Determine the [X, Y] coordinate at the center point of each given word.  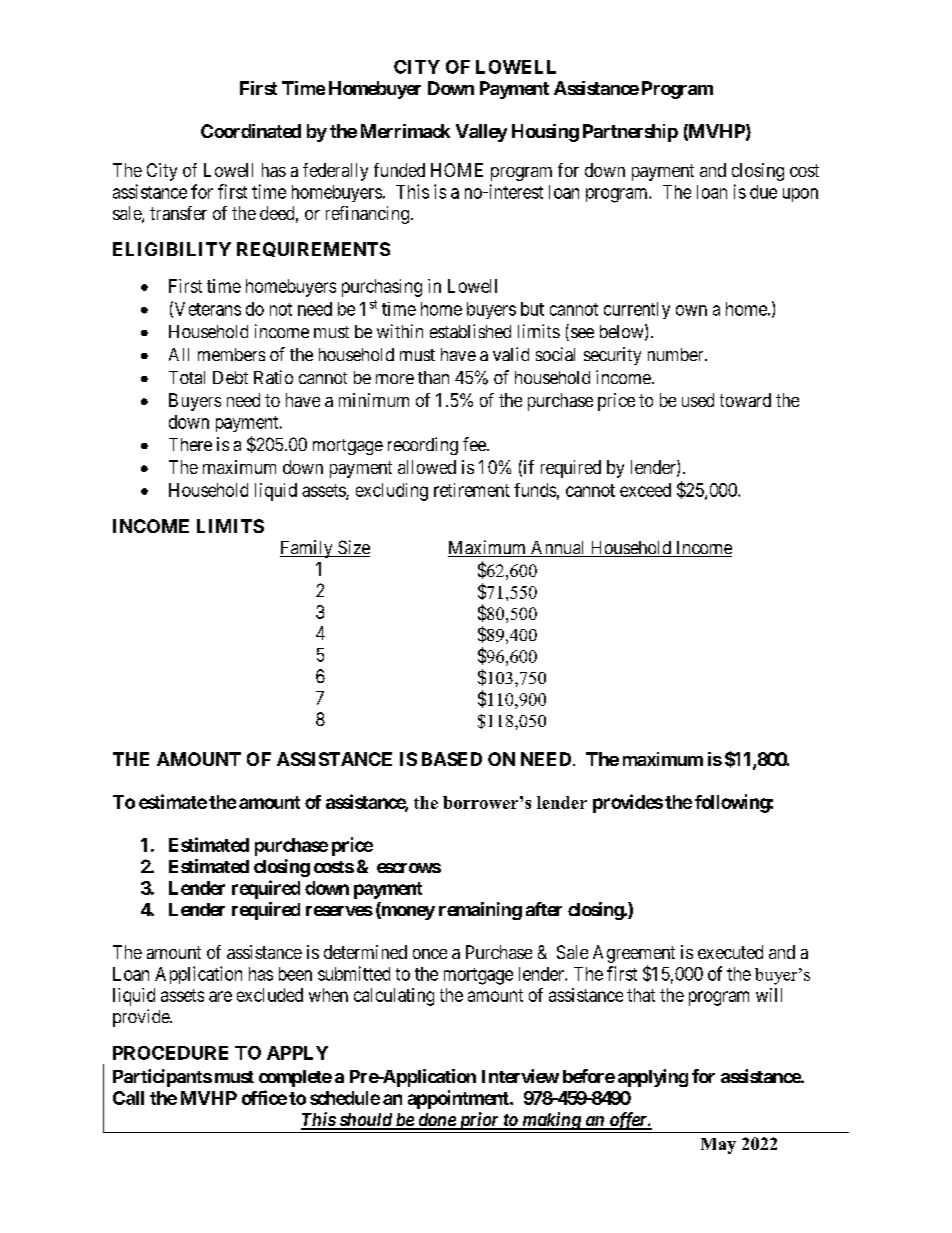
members [231, 354]
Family [307, 549]
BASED [452, 759]
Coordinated [251, 131]
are [220, 996]
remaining [480, 911]
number [677, 354]
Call [128, 1098]
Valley [481, 133]
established [470, 331]
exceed [645, 490]
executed [730, 952]
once [430, 954]
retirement [472, 490]
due [763, 192]
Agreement [634, 954]
